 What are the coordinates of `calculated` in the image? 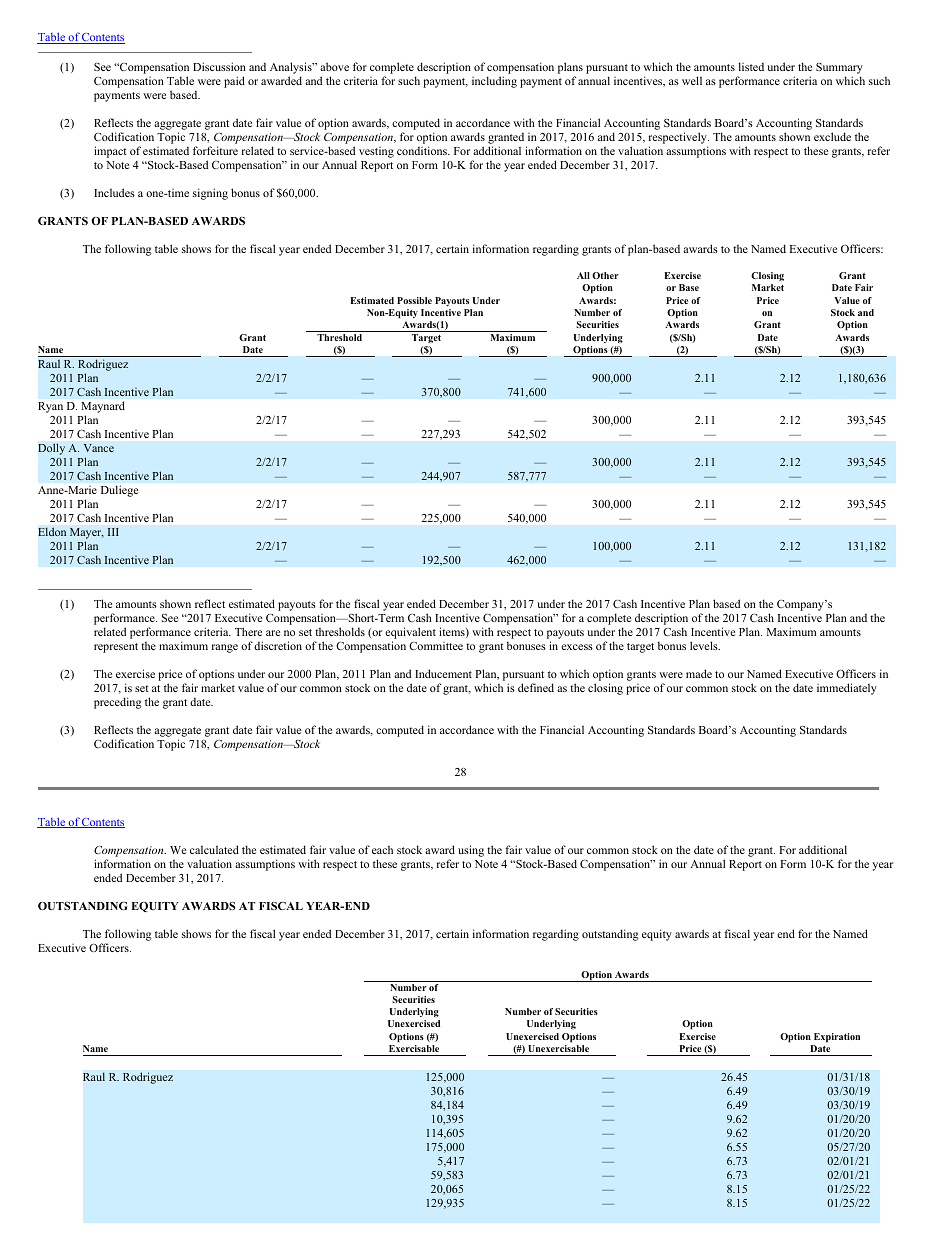 It's located at (214, 849).
